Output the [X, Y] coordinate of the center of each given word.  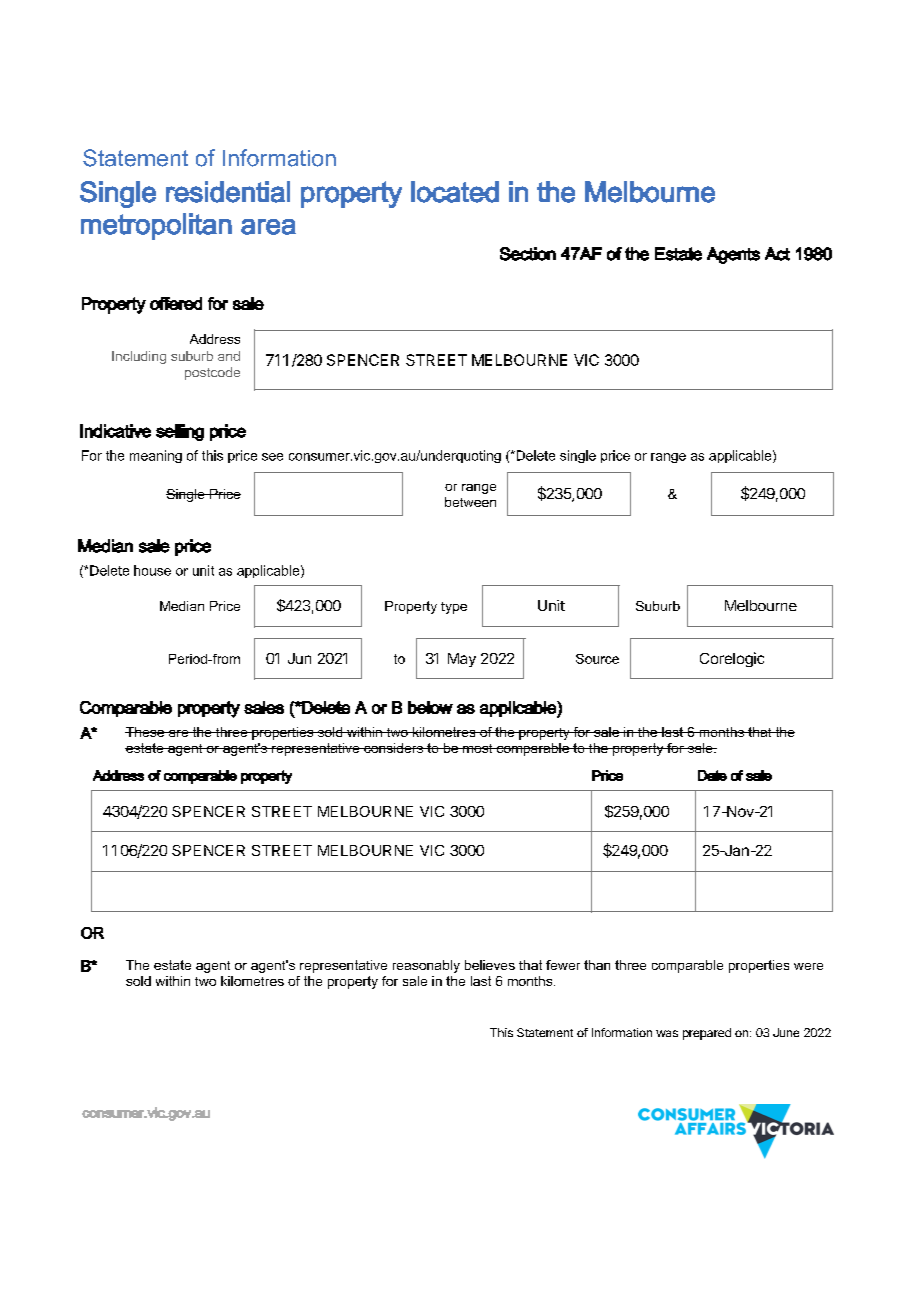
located [455, 192]
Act [777, 254]
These [146, 732]
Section [528, 254]
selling [180, 432]
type [454, 608]
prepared [707, 1034]
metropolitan [156, 226]
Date [712, 775]
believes [490, 965]
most [478, 748]
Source [597, 659]
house [152, 570]
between [470, 502]
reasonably [426, 966]
